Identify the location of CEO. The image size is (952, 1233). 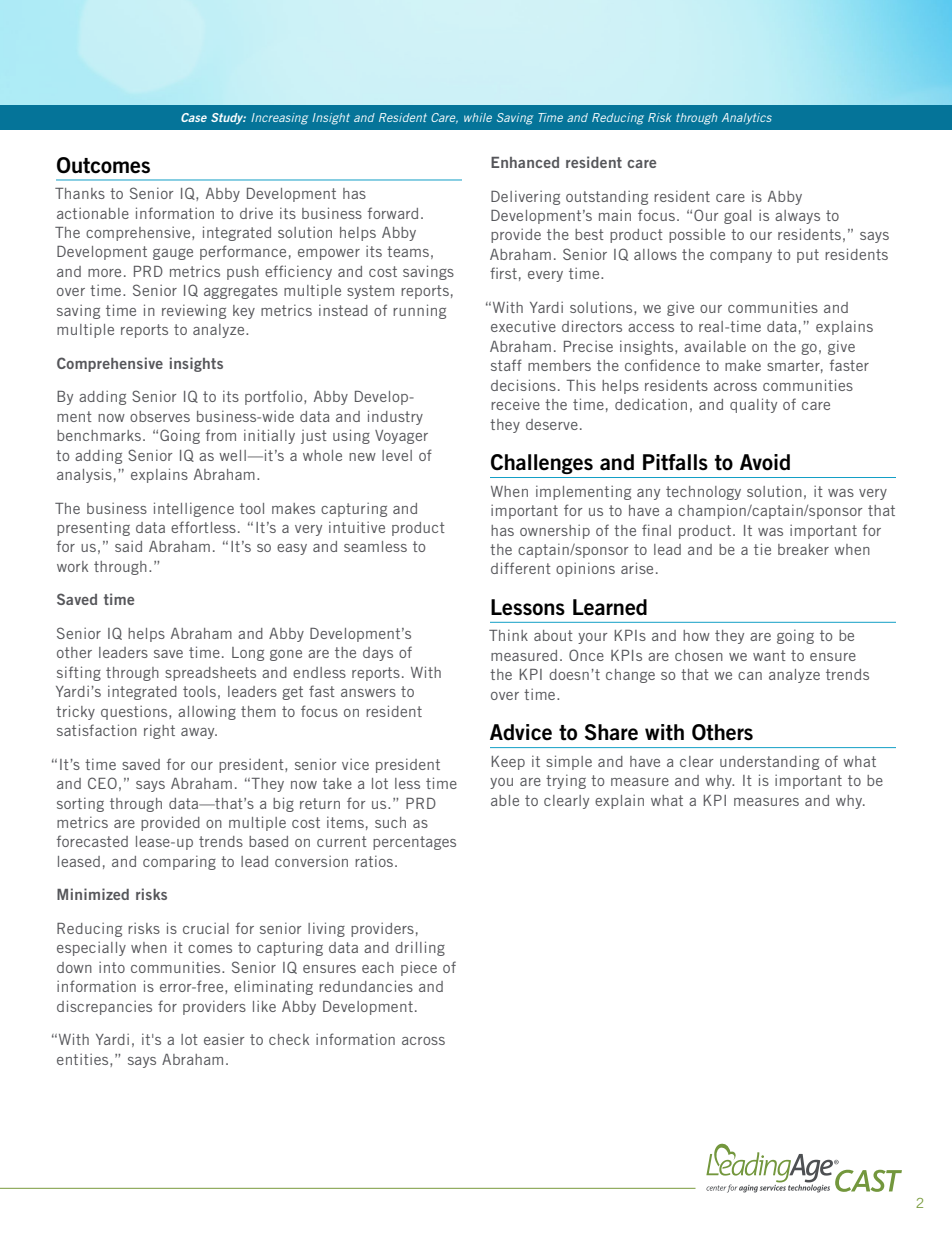
(102, 783).
